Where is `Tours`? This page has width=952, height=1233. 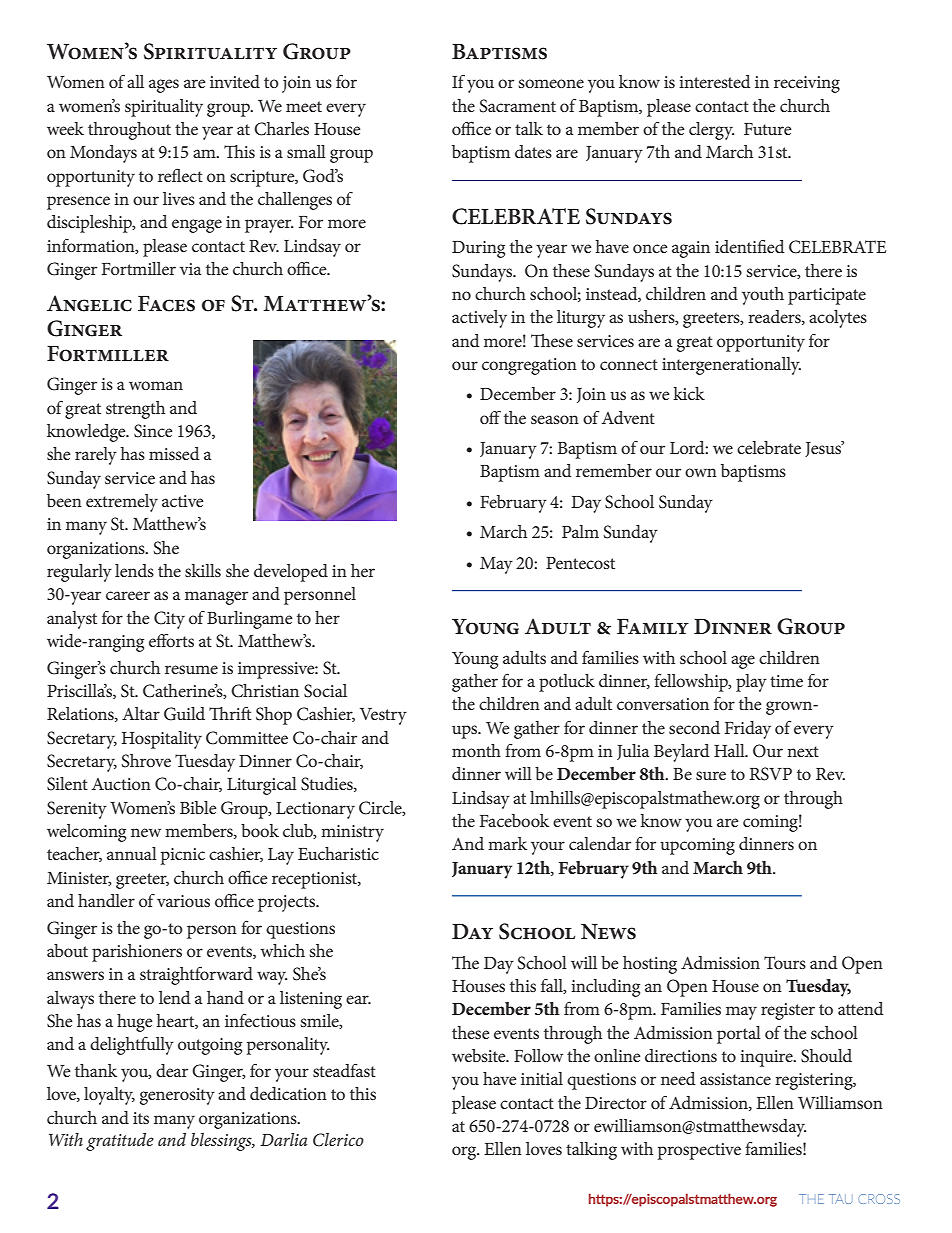
Tours is located at coordinates (785, 962).
